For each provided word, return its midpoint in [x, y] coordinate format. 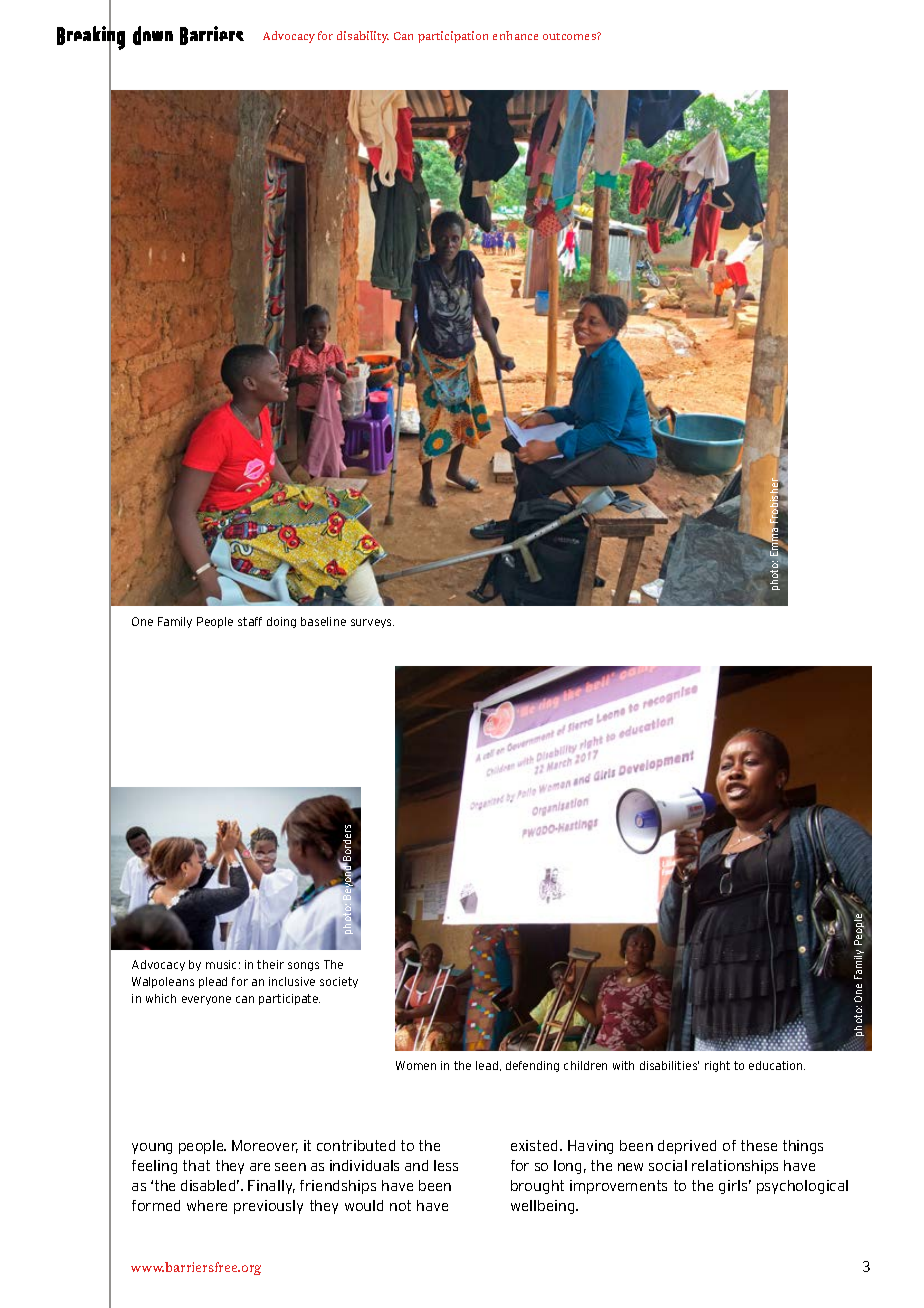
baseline [323, 621]
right [717, 1066]
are [260, 1167]
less [446, 1165]
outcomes [570, 36]
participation [453, 37]
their [270, 964]
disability [363, 37]
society [339, 982]
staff [250, 621]
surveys [372, 623]
